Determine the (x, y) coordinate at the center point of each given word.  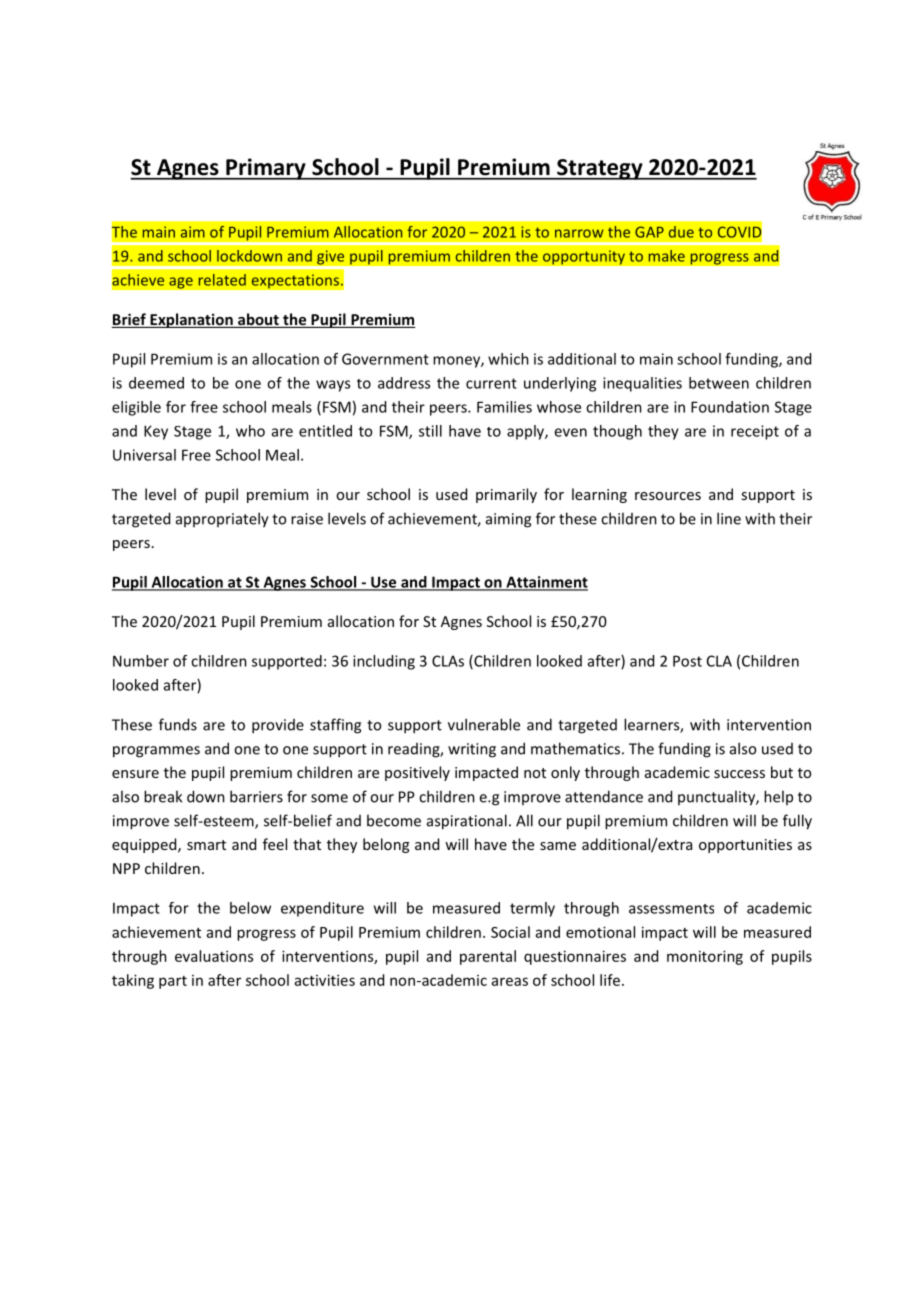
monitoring (705, 957)
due (681, 232)
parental (488, 957)
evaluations (214, 956)
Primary (266, 169)
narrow (579, 233)
